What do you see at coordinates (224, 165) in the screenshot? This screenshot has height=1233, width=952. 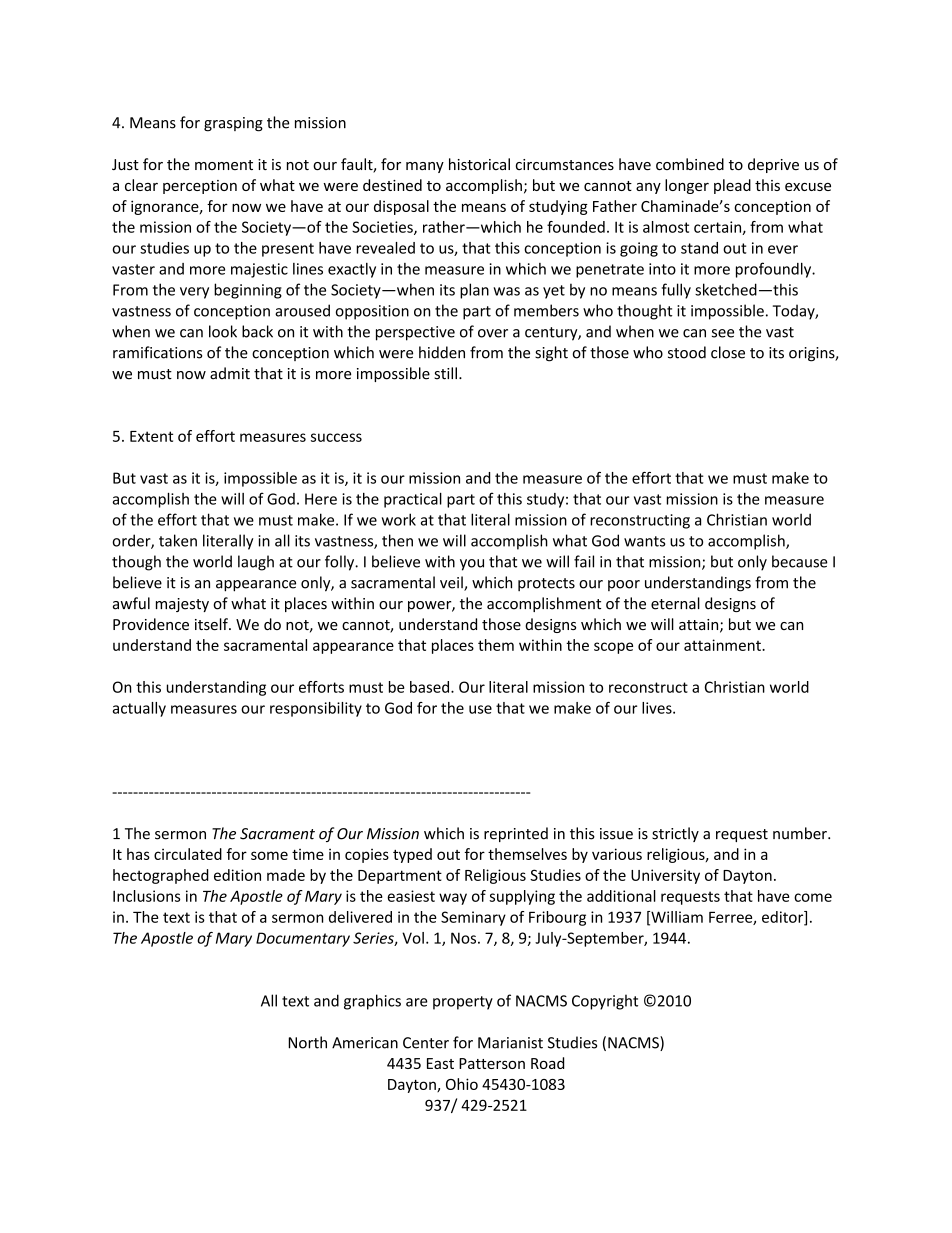 I see `moment` at bounding box center [224, 165].
